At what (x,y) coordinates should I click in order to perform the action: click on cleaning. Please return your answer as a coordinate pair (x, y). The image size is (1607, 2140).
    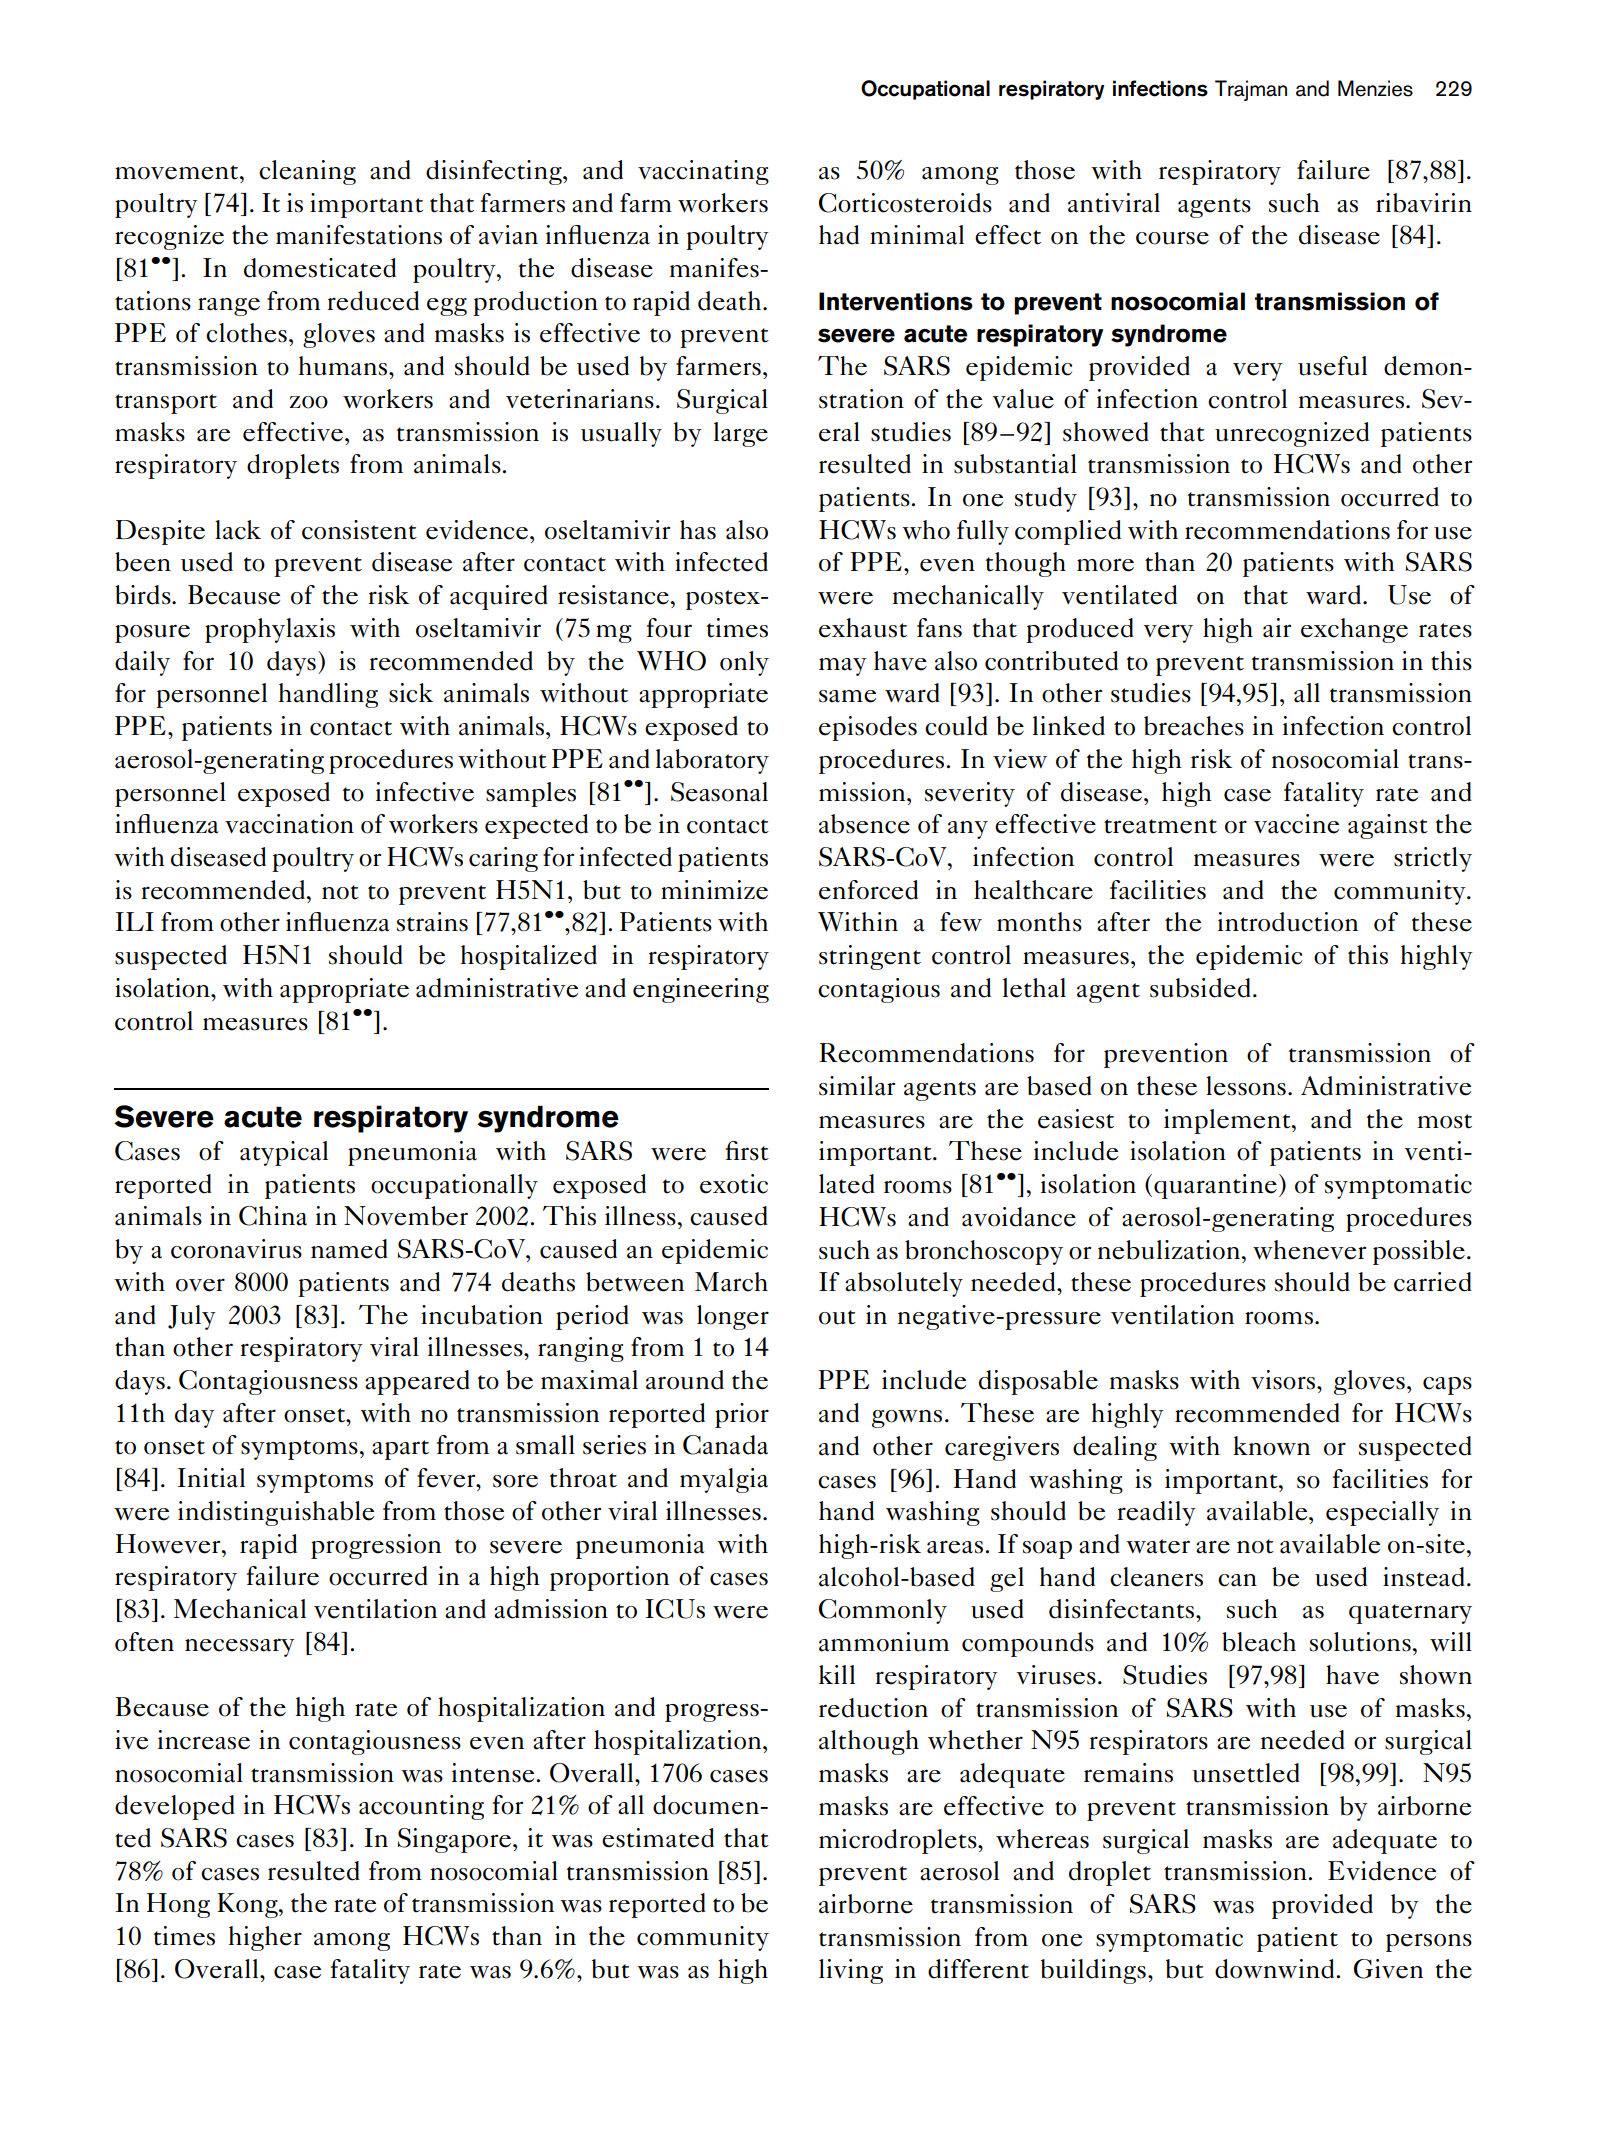
    Looking at the image, I should click on (307, 172).
